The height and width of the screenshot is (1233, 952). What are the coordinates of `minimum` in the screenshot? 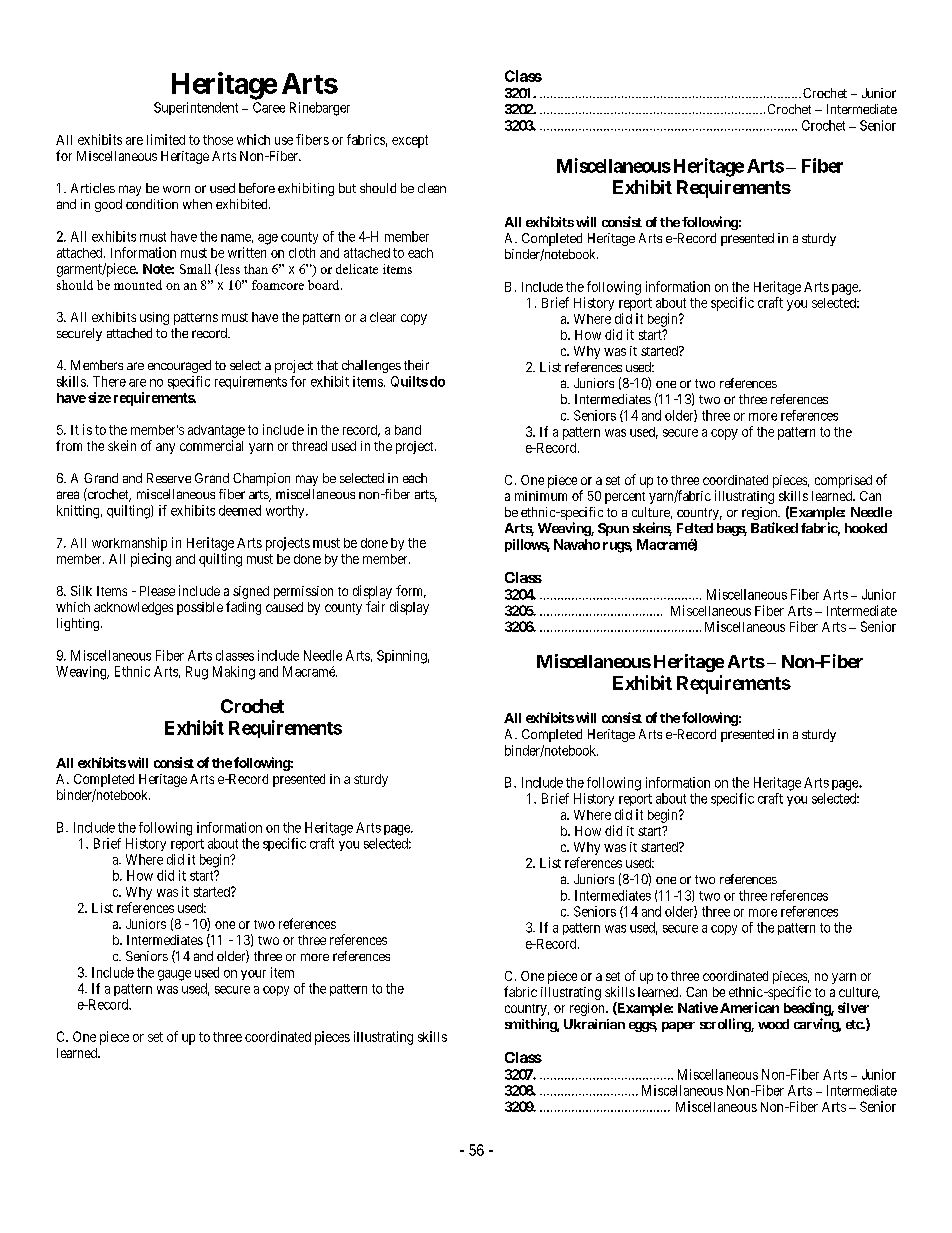 It's located at (541, 496).
